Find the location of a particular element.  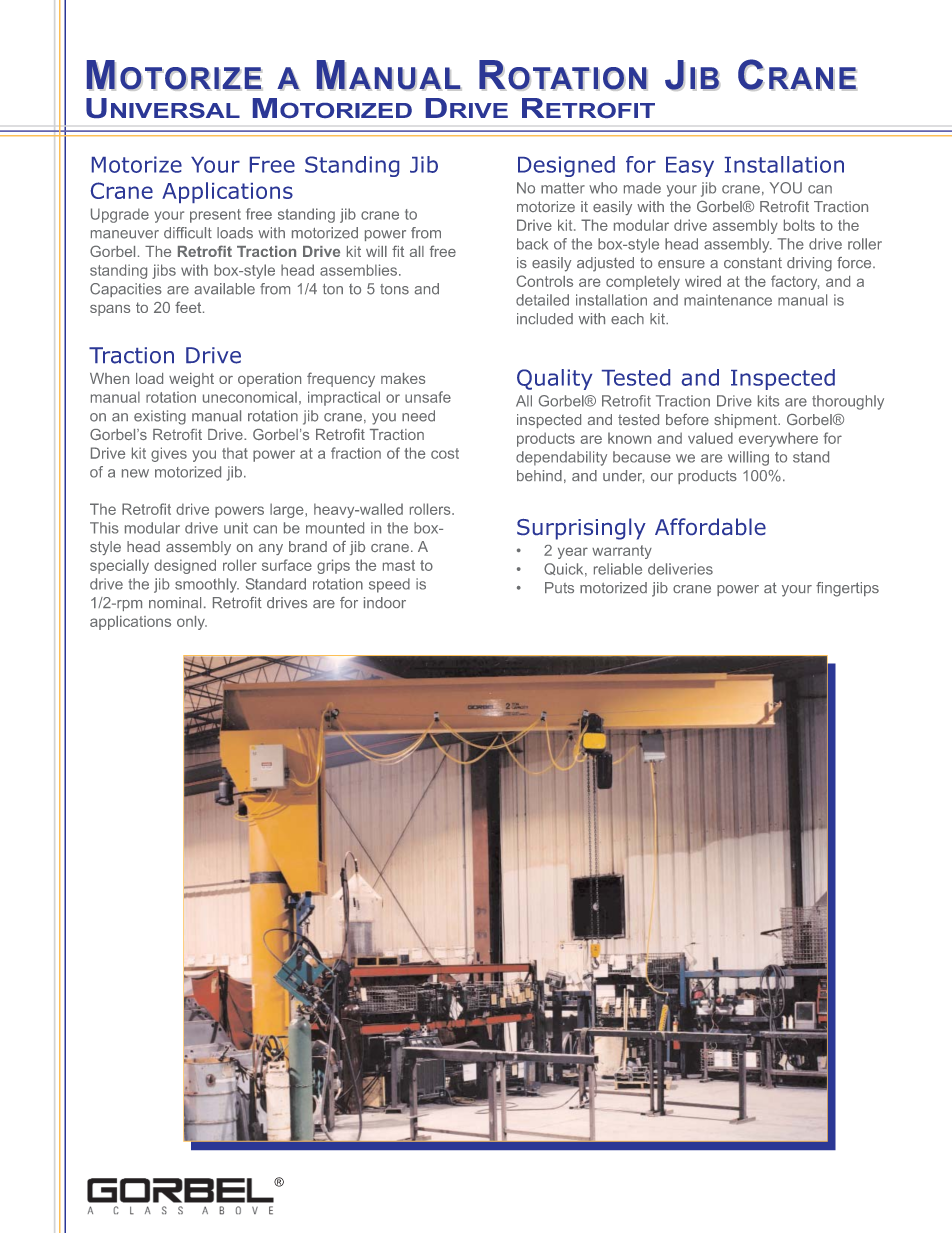

constant is located at coordinates (753, 262).
